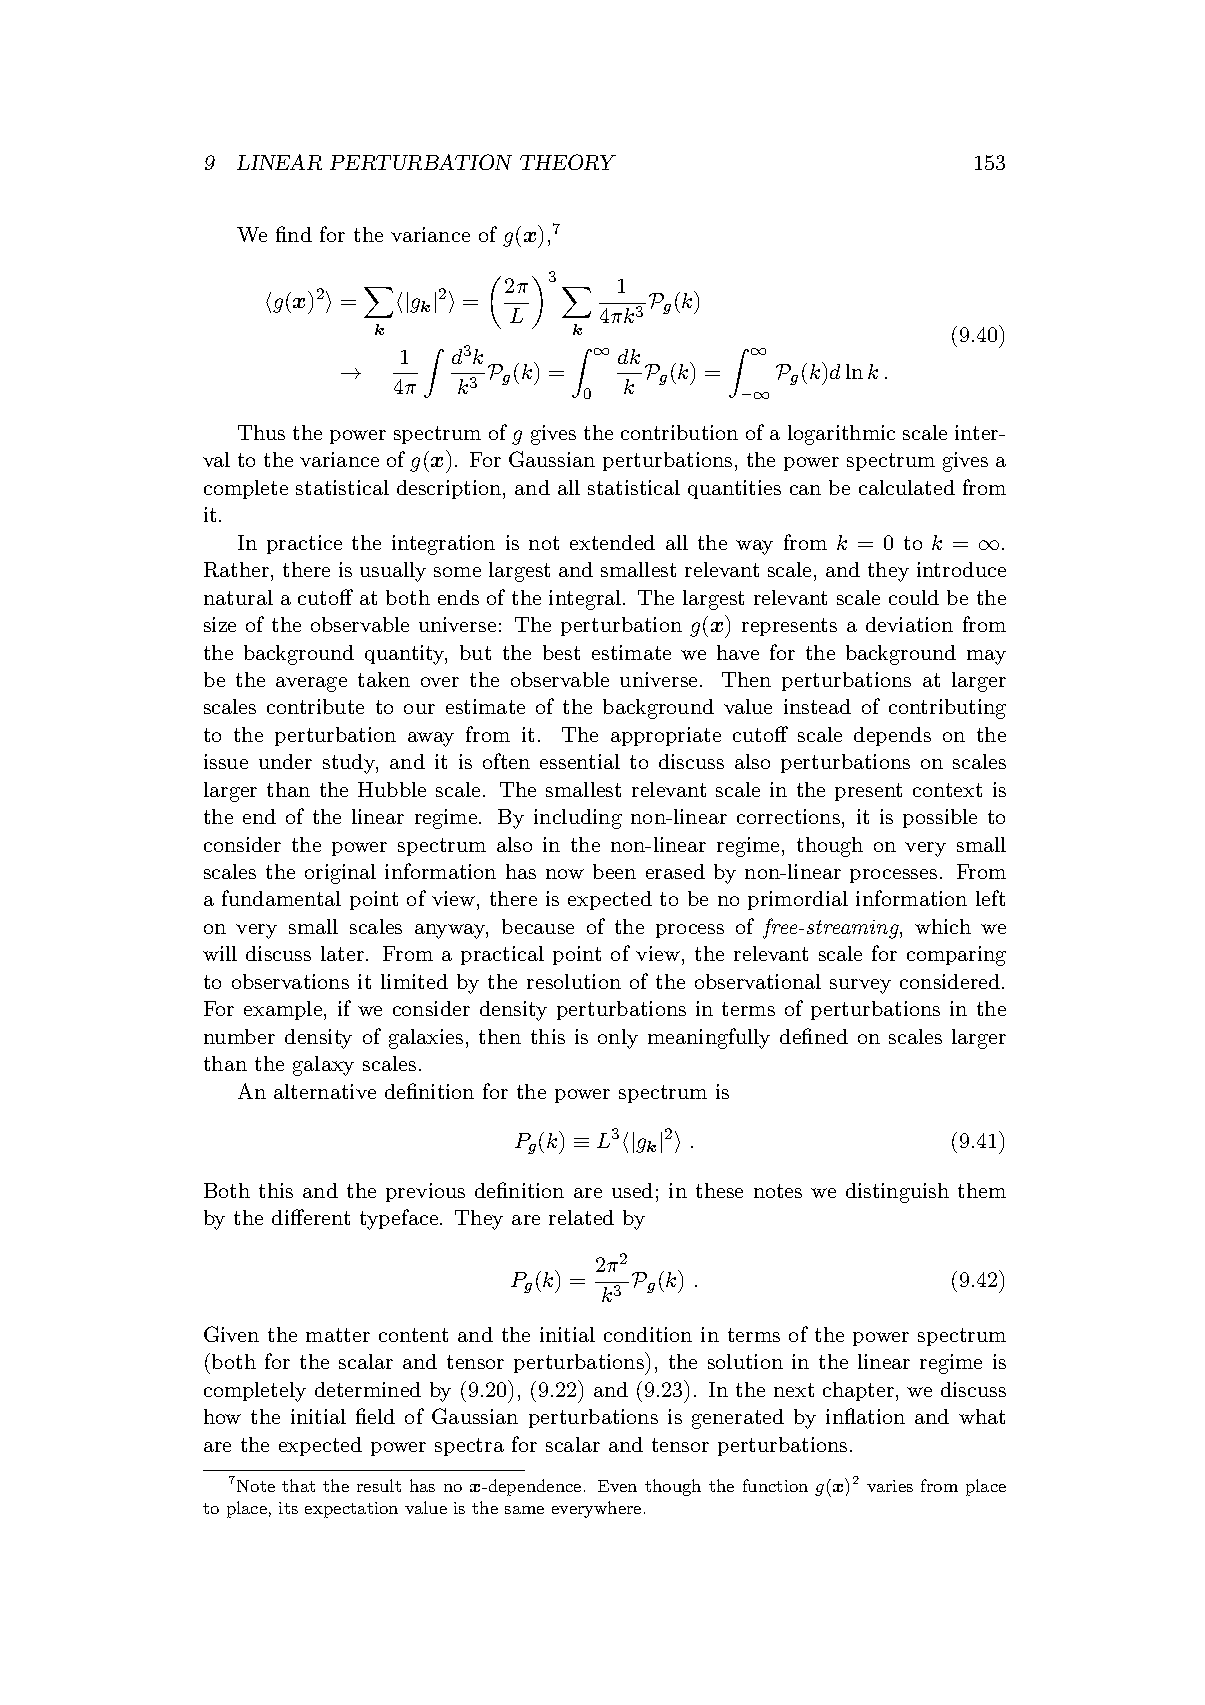  I want to click on integral, so click(586, 600).
